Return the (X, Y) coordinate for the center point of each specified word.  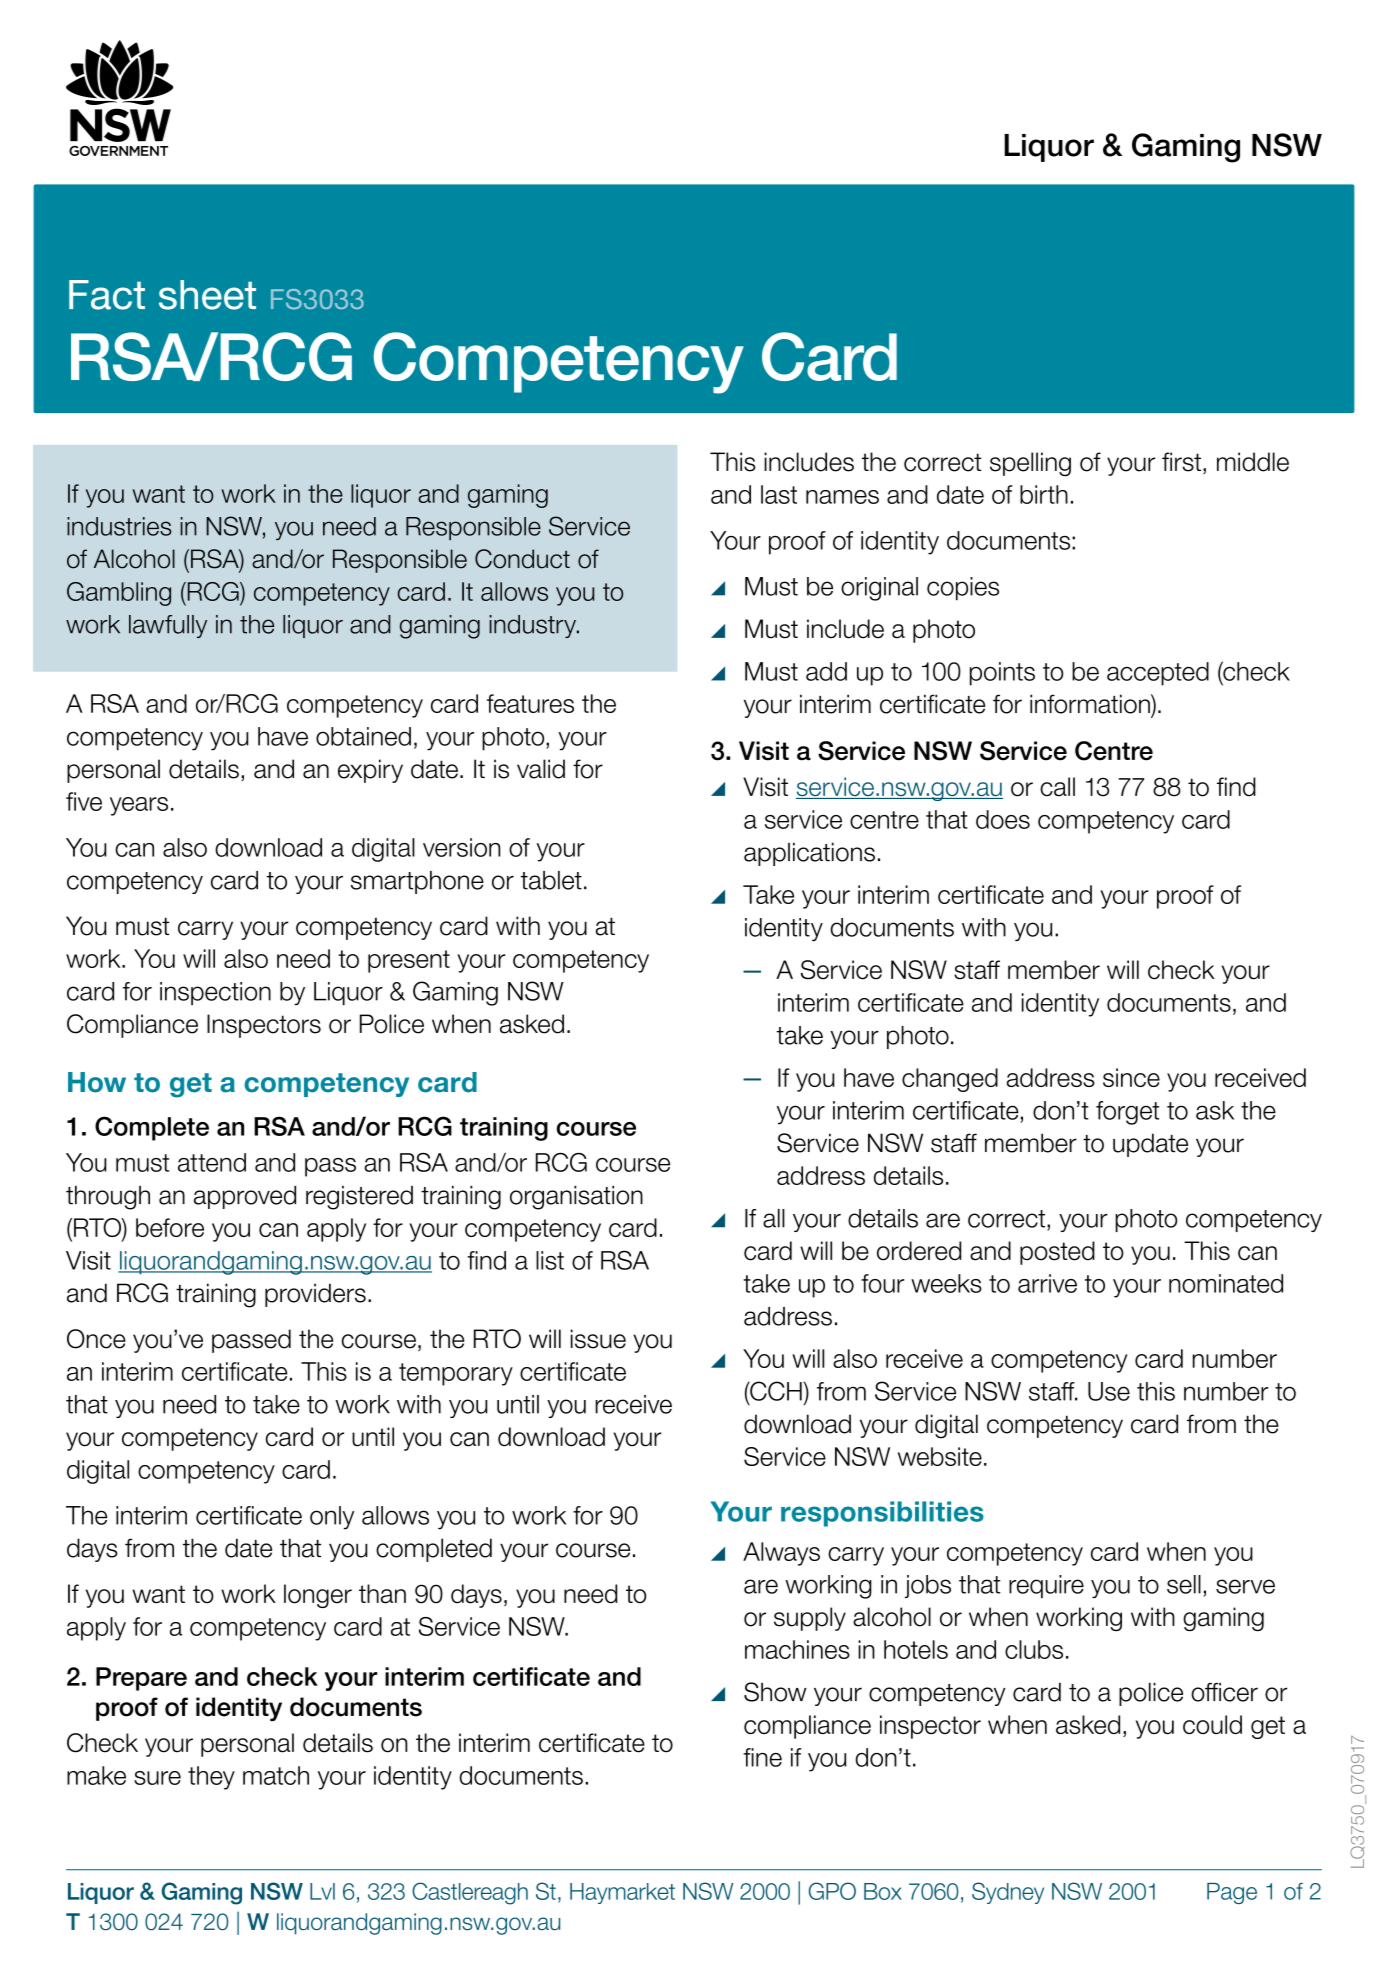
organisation (576, 1198)
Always (781, 1554)
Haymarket (622, 1893)
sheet (207, 295)
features (530, 703)
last (779, 494)
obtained (363, 736)
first (1181, 462)
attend (212, 1162)
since (1131, 1077)
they (211, 1778)
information (1091, 704)
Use (1109, 1391)
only (332, 1518)
